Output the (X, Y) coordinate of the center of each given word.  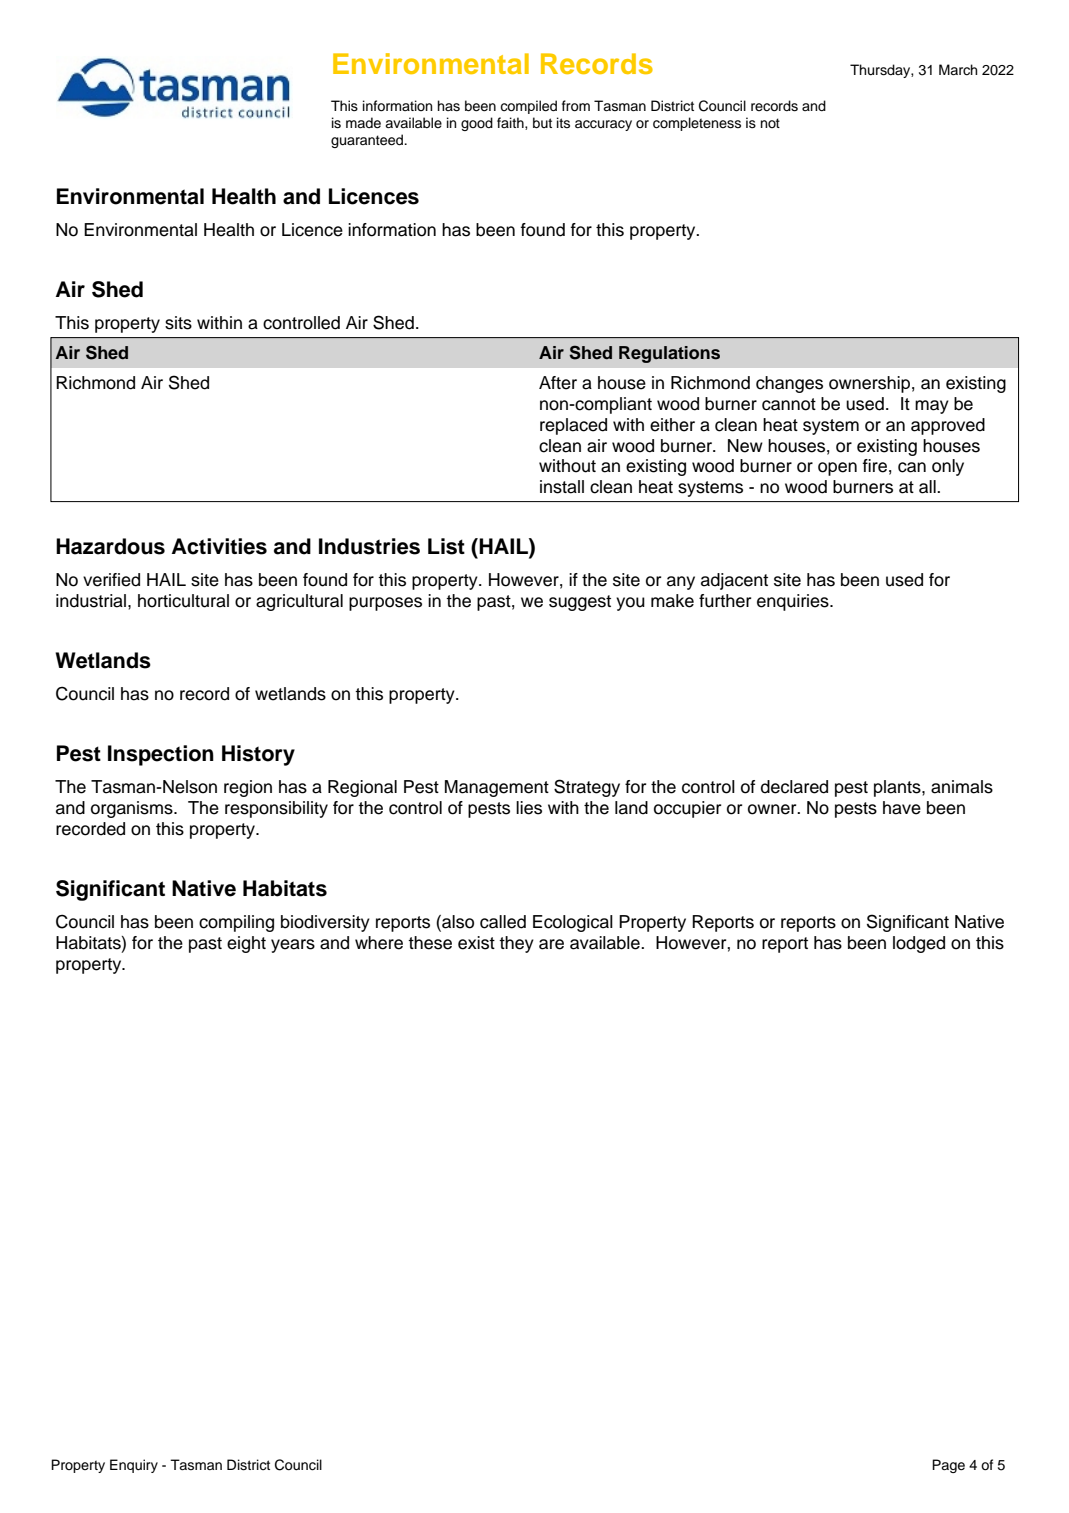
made (363, 123)
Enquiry (134, 1466)
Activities (219, 546)
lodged (919, 944)
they (516, 944)
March (958, 70)
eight (246, 944)
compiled (528, 107)
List (446, 546)
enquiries (794, 602)
